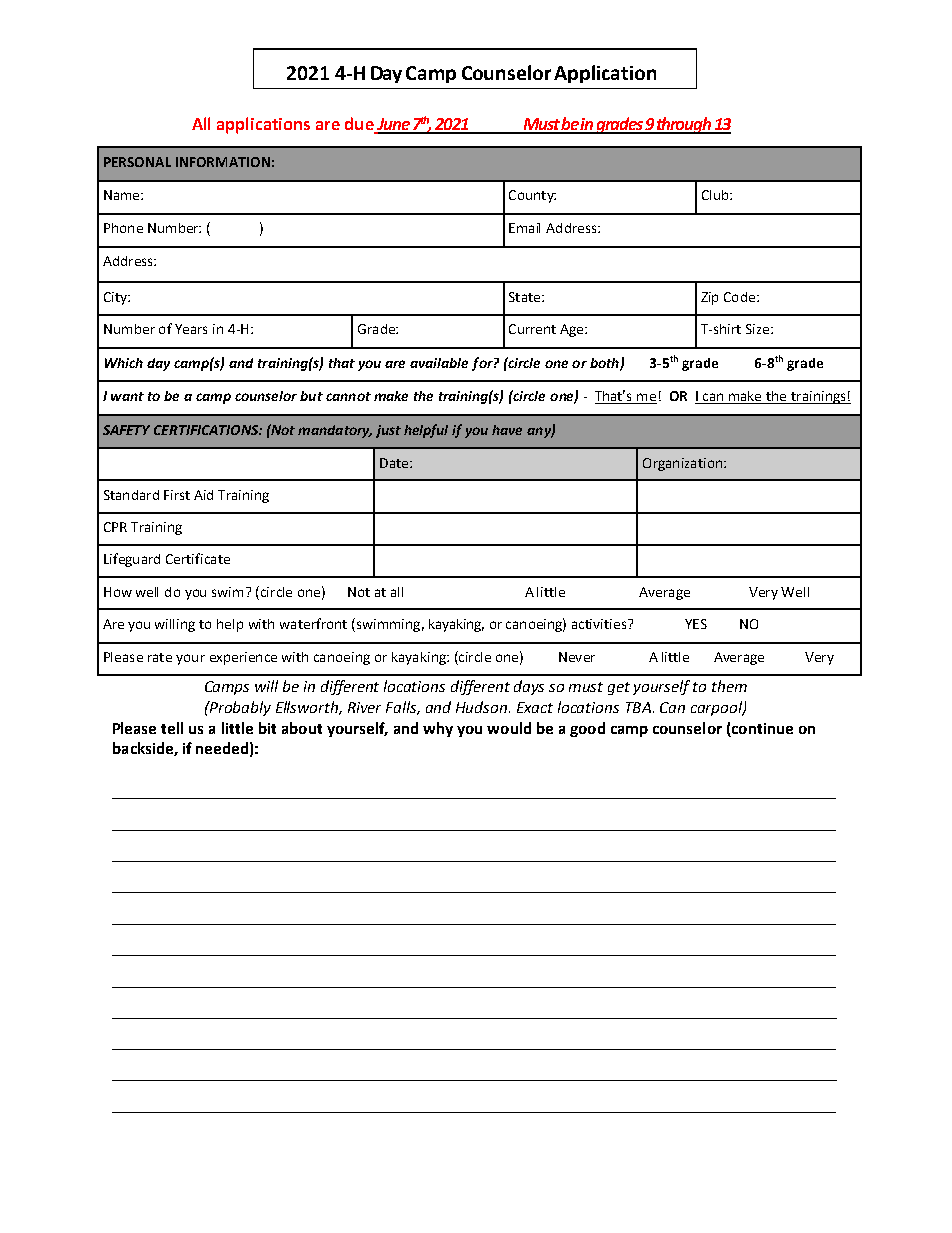  What do you see at coordinates (388, 431) in the image?
I see `just` at bounding box center [388, 431].
